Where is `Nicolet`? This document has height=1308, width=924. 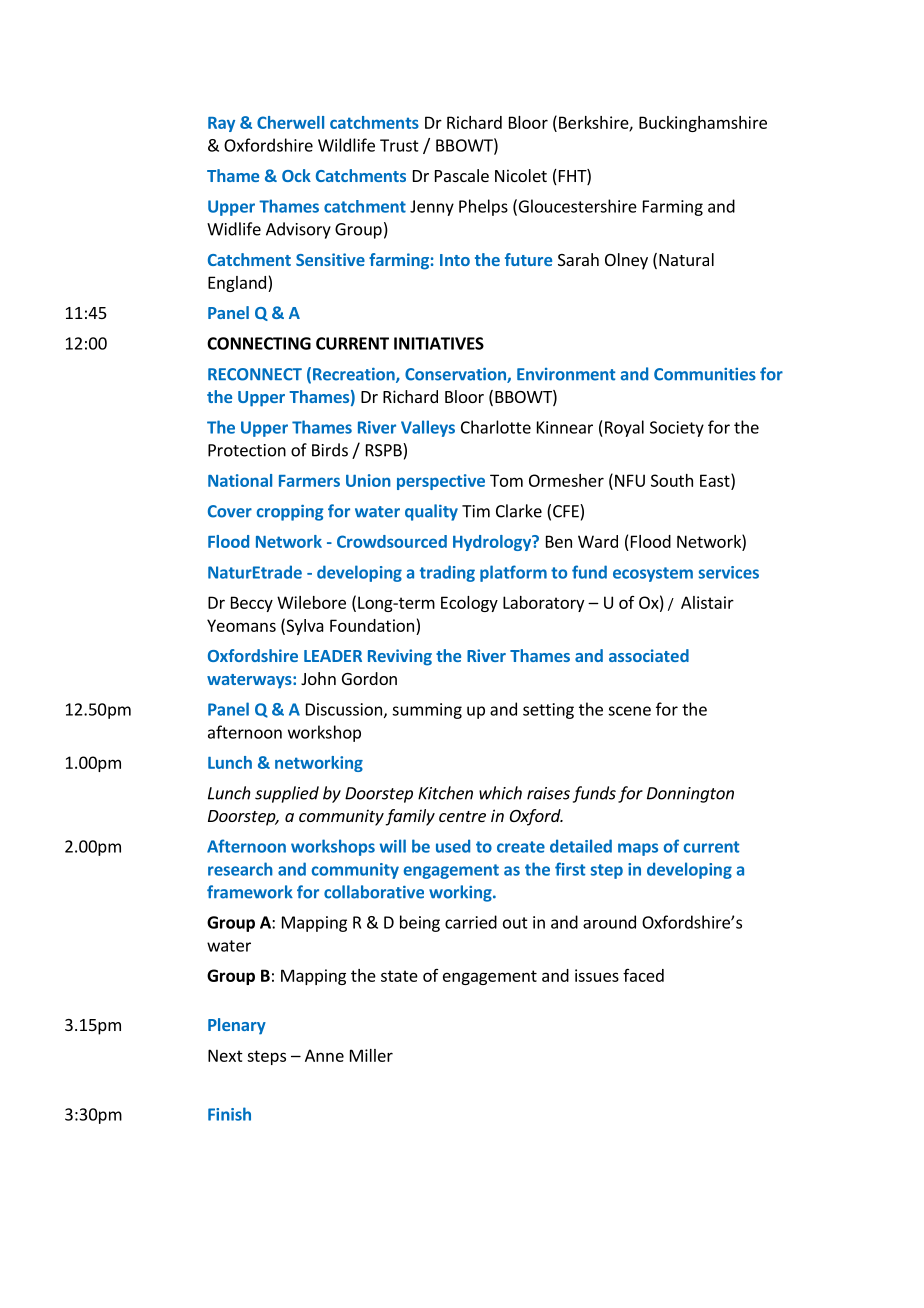 Nicolet is located at coordinates (521, 175).
